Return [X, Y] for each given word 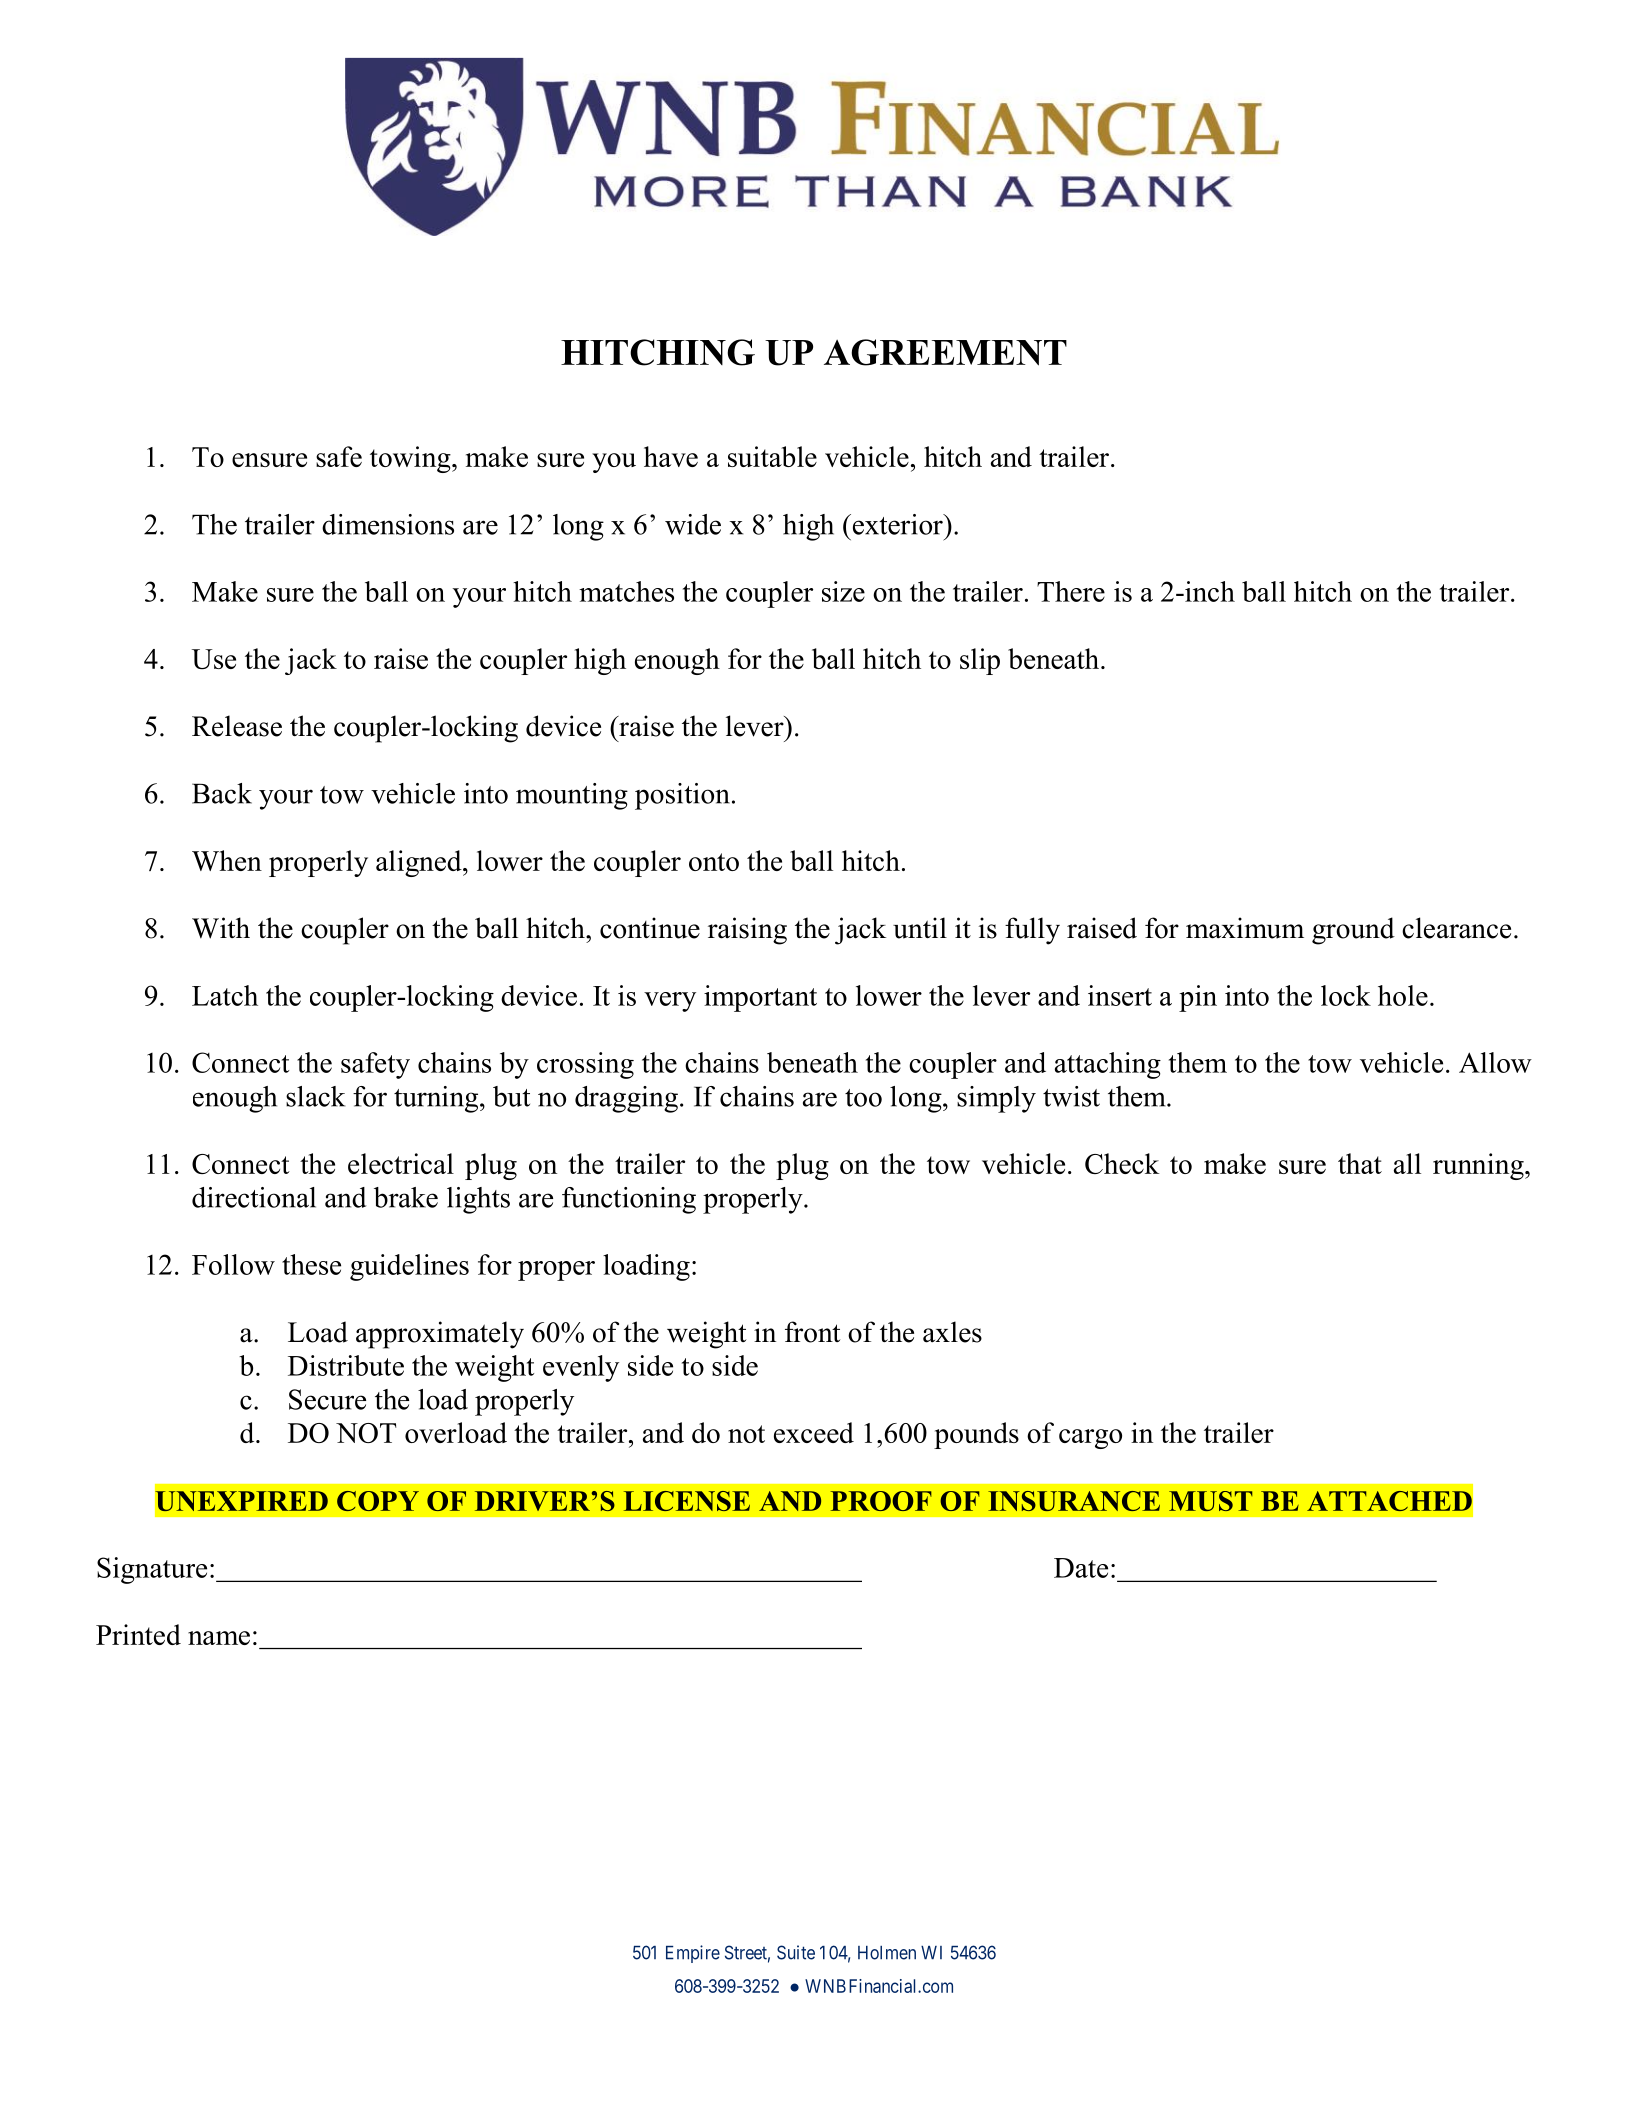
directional [254, 1197]
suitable [772, 456]
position [682, 796]
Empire [693, 1954]
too [863, 1098]
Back [222, 793]
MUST [1210, 1501]
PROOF [881, 1501]
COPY [378, 1501]
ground [1353, 931]
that [1360, 1163]
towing [411, 459]
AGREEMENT [945, 352]
